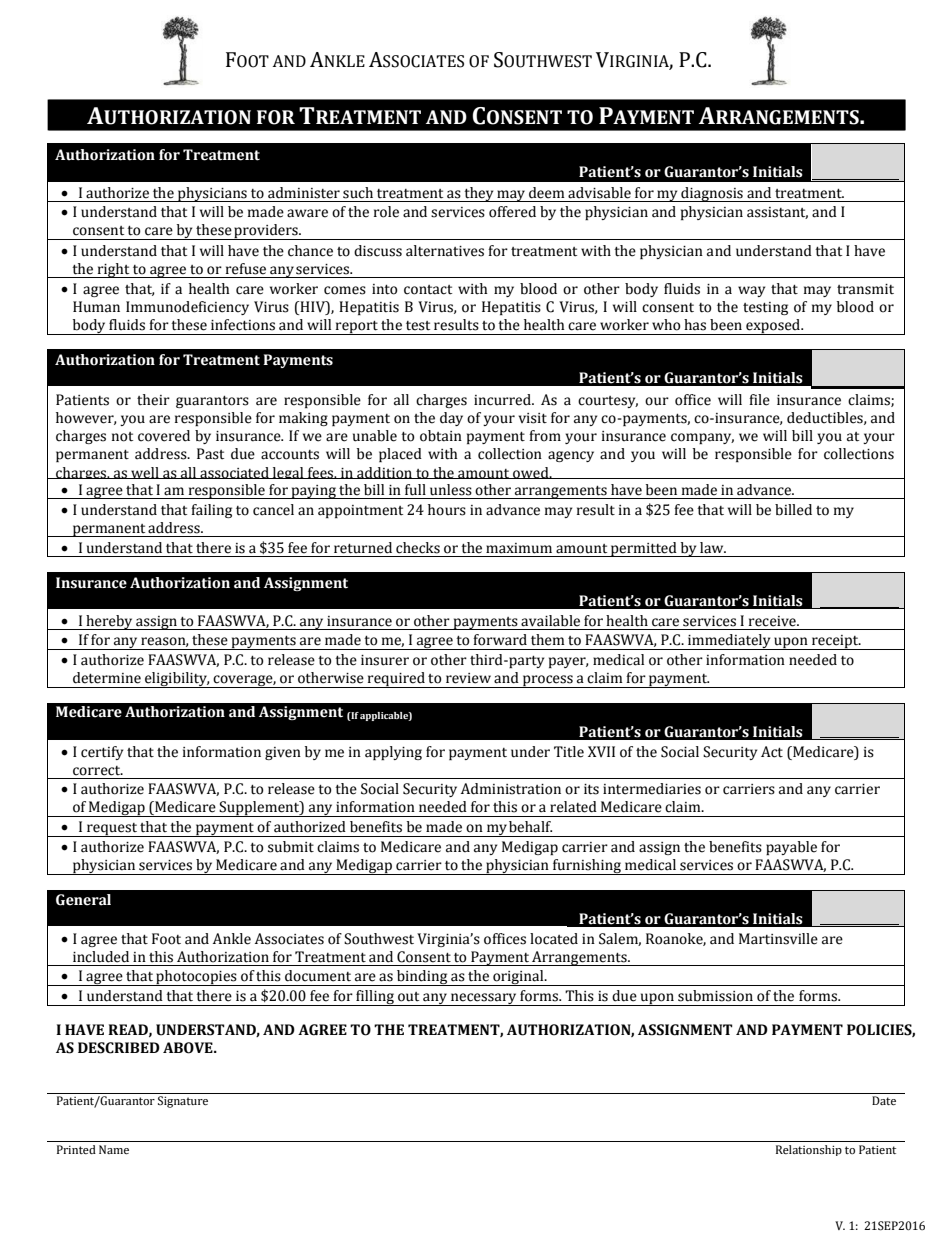  Describe the element at coordinates (468, 678) in the screenshot. I see `review` at that location.
